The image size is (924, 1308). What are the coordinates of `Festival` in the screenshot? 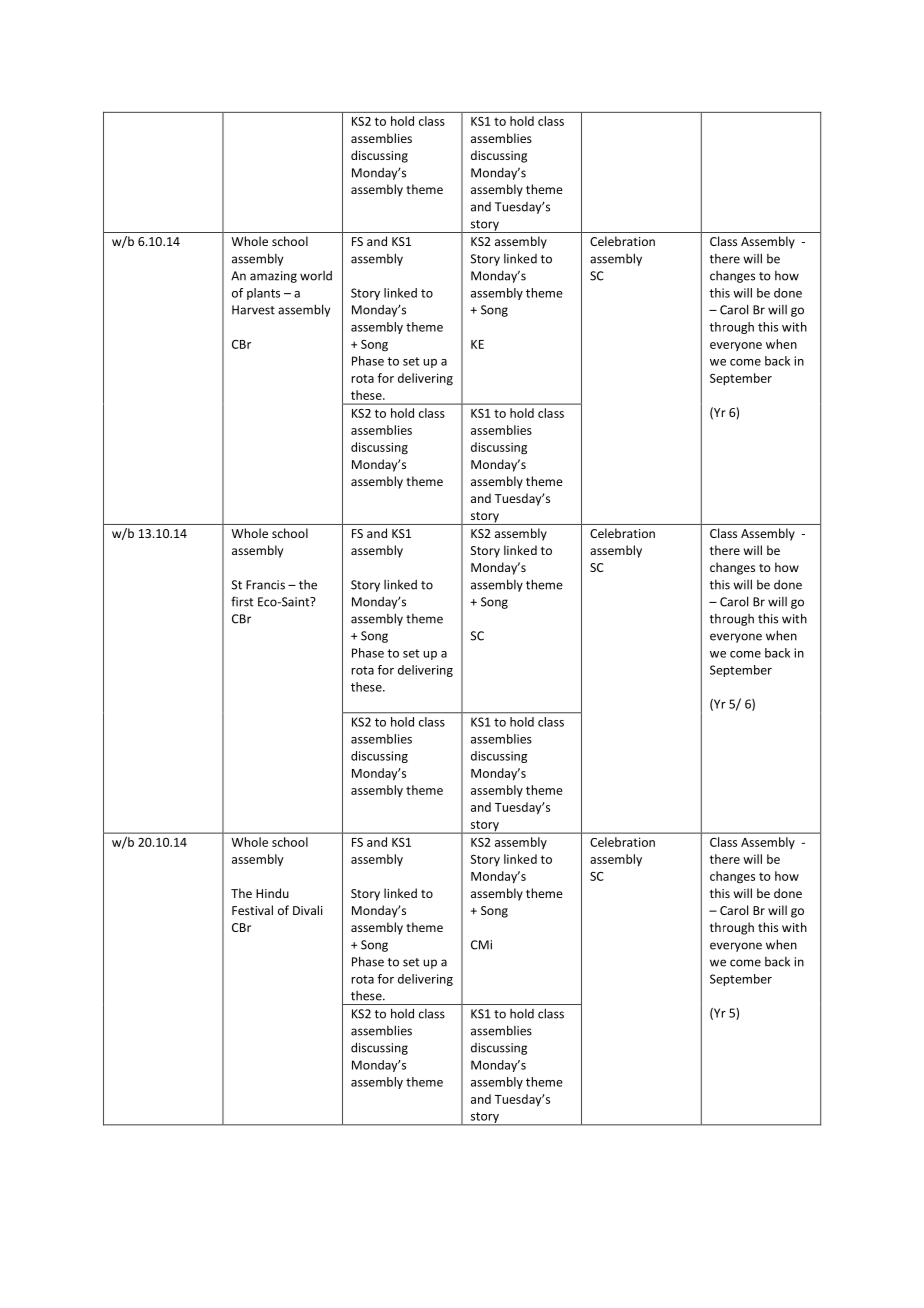 It's located at (252, 910).
